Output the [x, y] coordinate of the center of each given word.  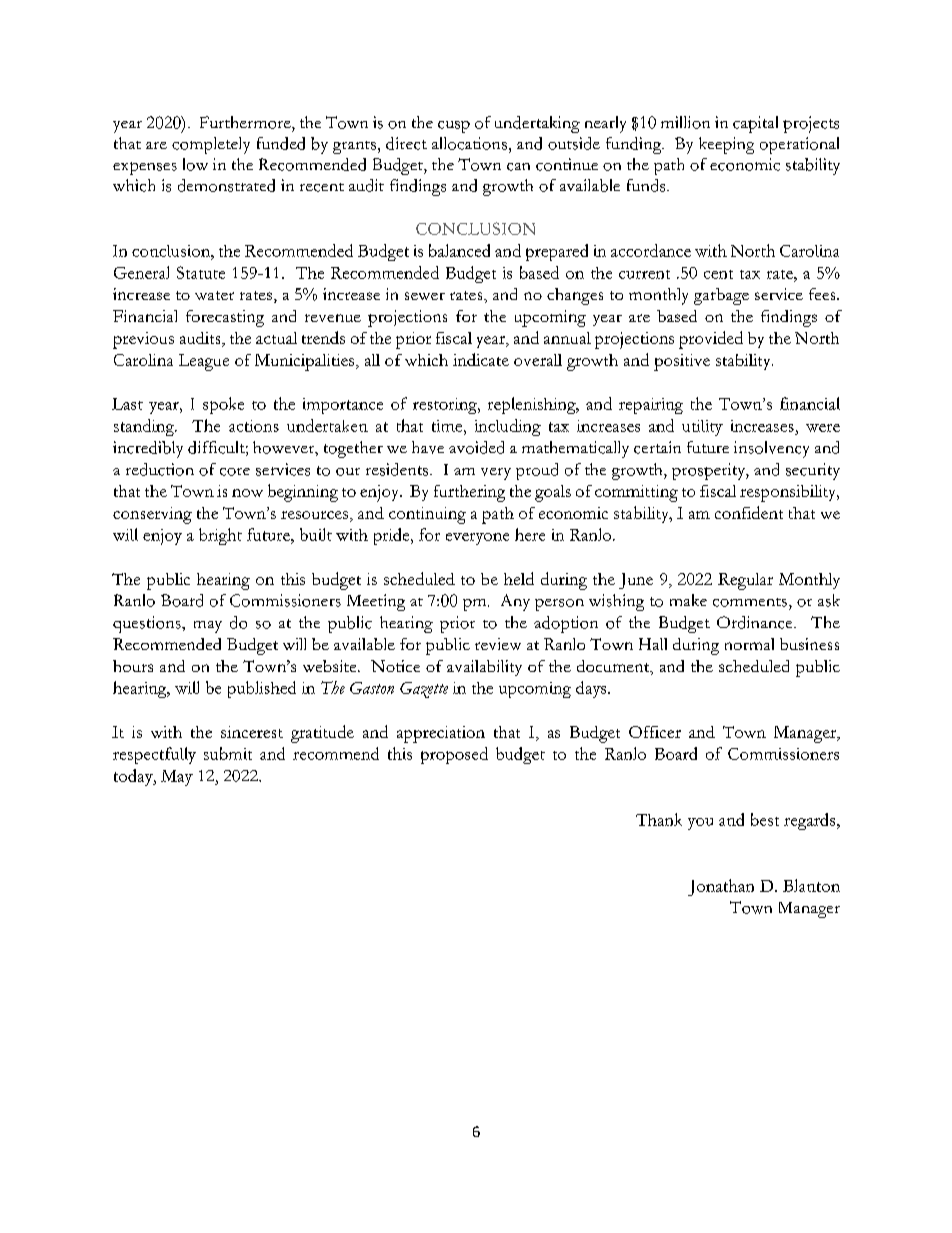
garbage [721, 296]
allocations [469, 143]
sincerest [252, 732]
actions [254, 426]
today [134, 777]
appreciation [441, 734]
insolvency [771, 449]
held [519, 578]
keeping [726, 145]
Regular [745, 581]
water [214, 295]
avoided [476, 447]
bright [220, 536]
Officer [655, 732]
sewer [425, 296]
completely [211, 145]
